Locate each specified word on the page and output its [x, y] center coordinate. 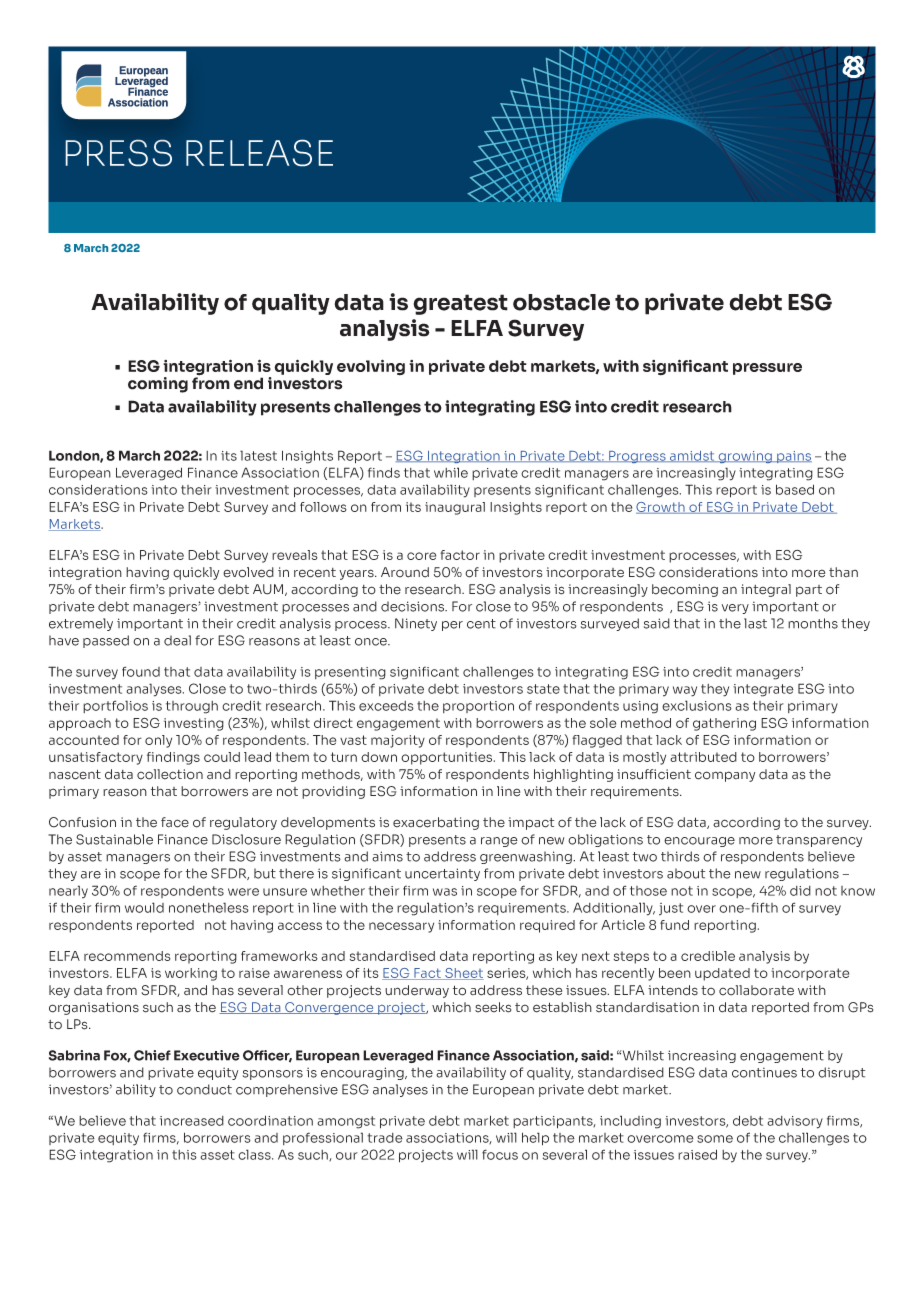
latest [258, 455]
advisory [795, 1122]
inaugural [455, 508]
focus [500, 1154]
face [175, 822]
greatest [460, 304]
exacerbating [436, 823]
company [725, 776]
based [795, 489]
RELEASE [259, 153]
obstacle [561, 302]
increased [192, 1121]
